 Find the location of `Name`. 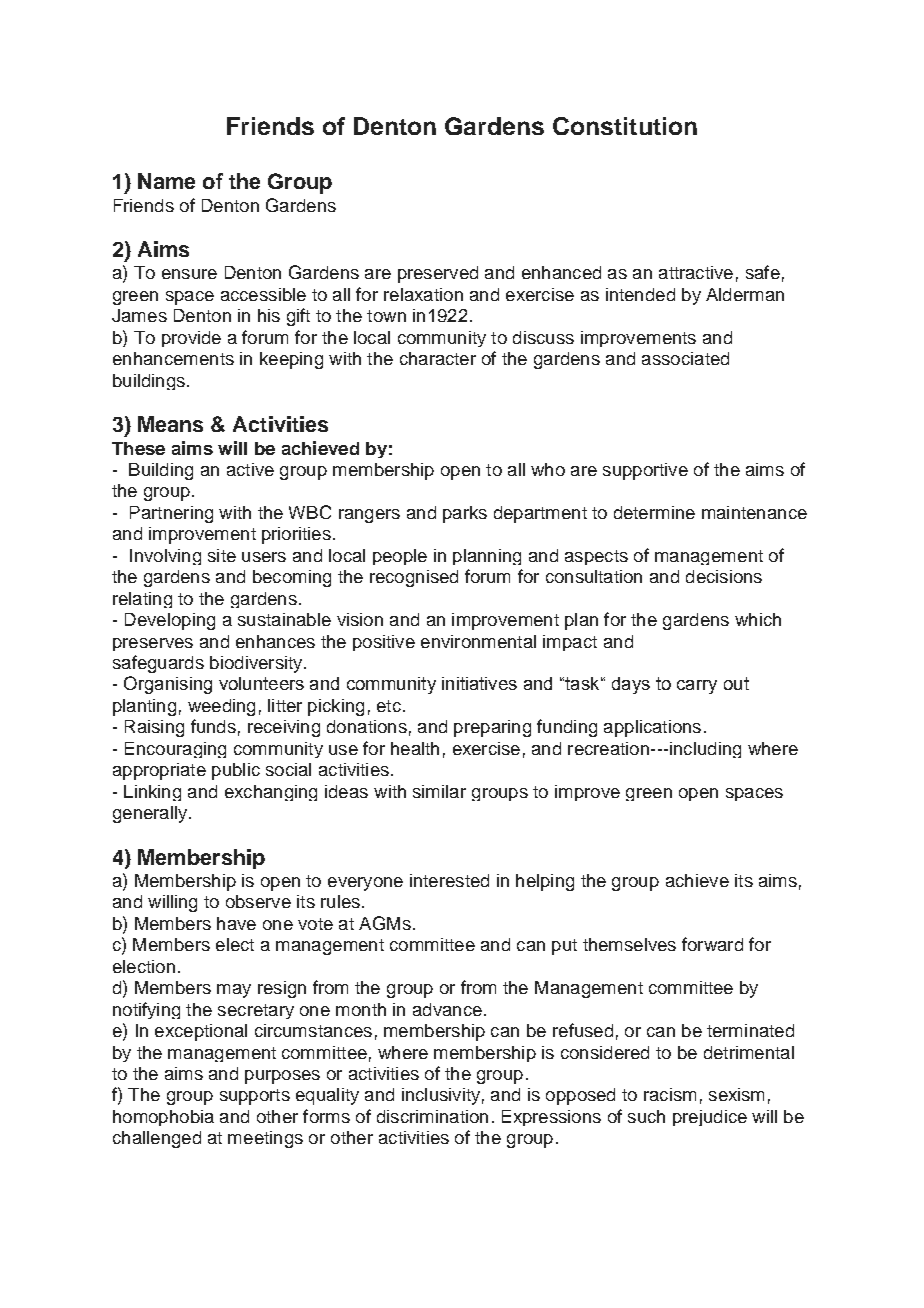

Name is located at coordinates (166, 181).
